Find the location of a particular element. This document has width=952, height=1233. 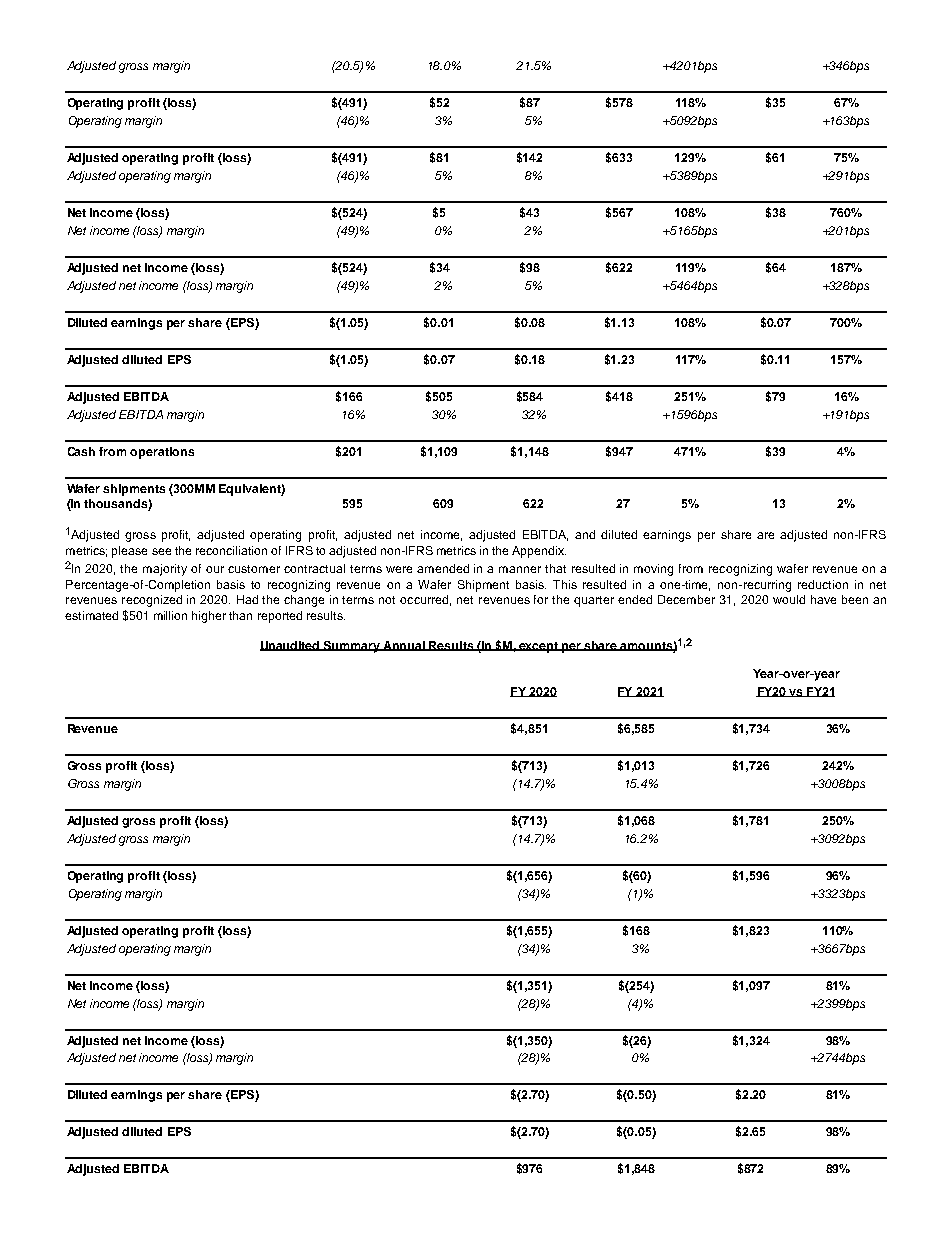

Appendix is located at coordinates (539, 552).
